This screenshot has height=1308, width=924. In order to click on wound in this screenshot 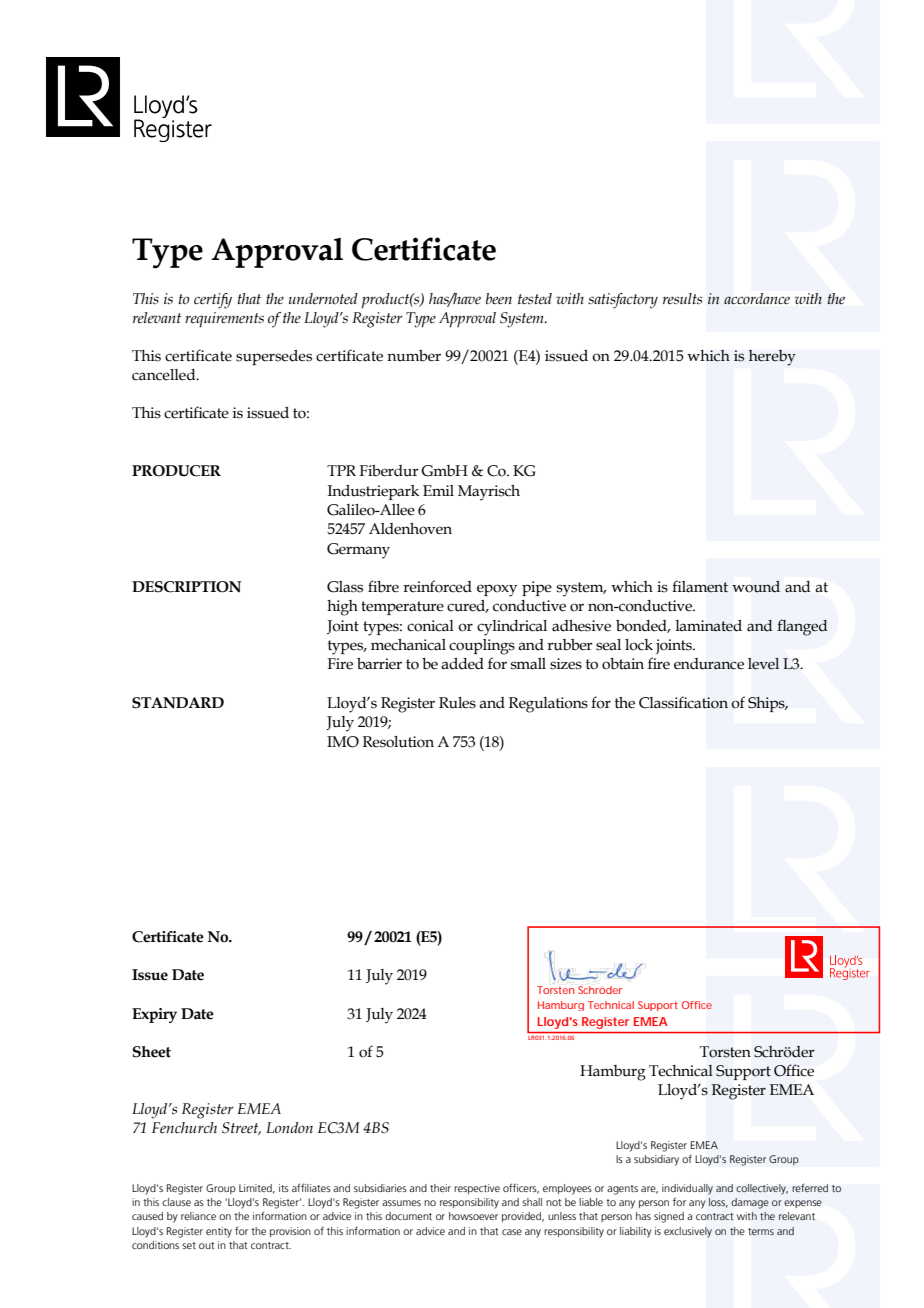, I will do `click(756, 587)`.
